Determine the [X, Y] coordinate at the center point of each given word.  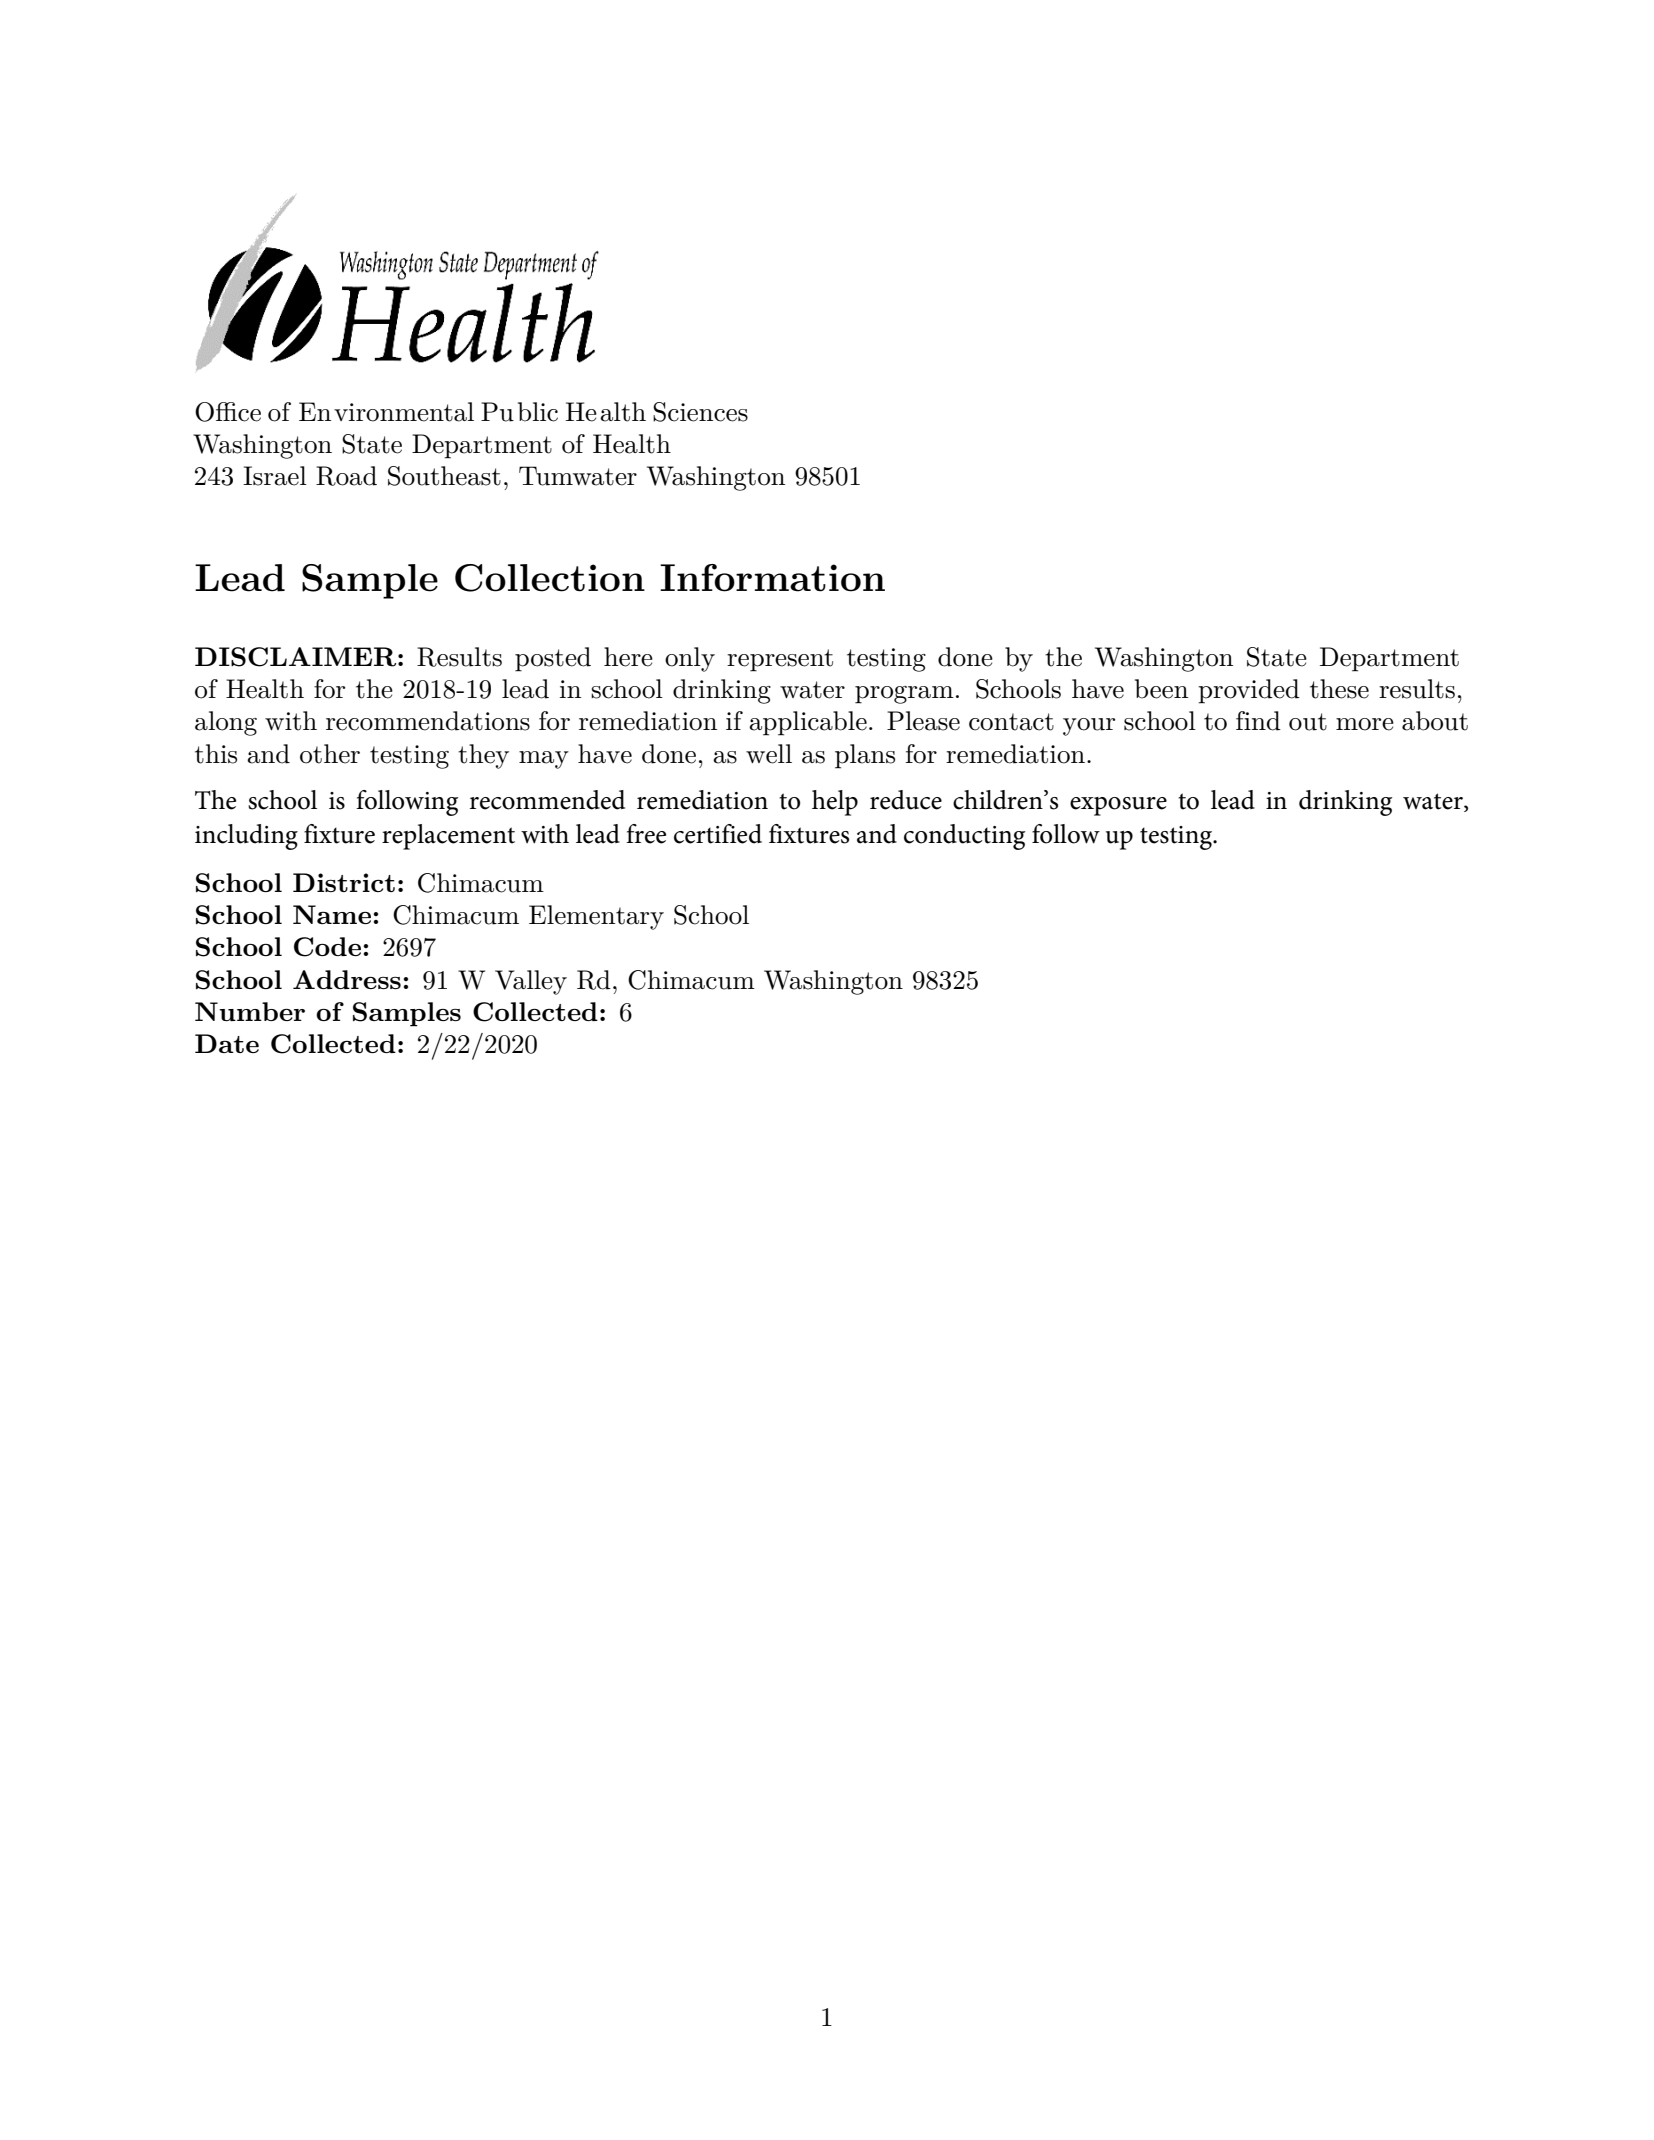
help [835, 803]
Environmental [386, 412]
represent [780, 660]
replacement [448, 837]
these [1339, 689]
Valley [531, 982]
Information [772, 578]
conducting [964, 837]
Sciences [700, 412]
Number [250, 1011]
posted [553, 659]
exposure [1118, 806]
